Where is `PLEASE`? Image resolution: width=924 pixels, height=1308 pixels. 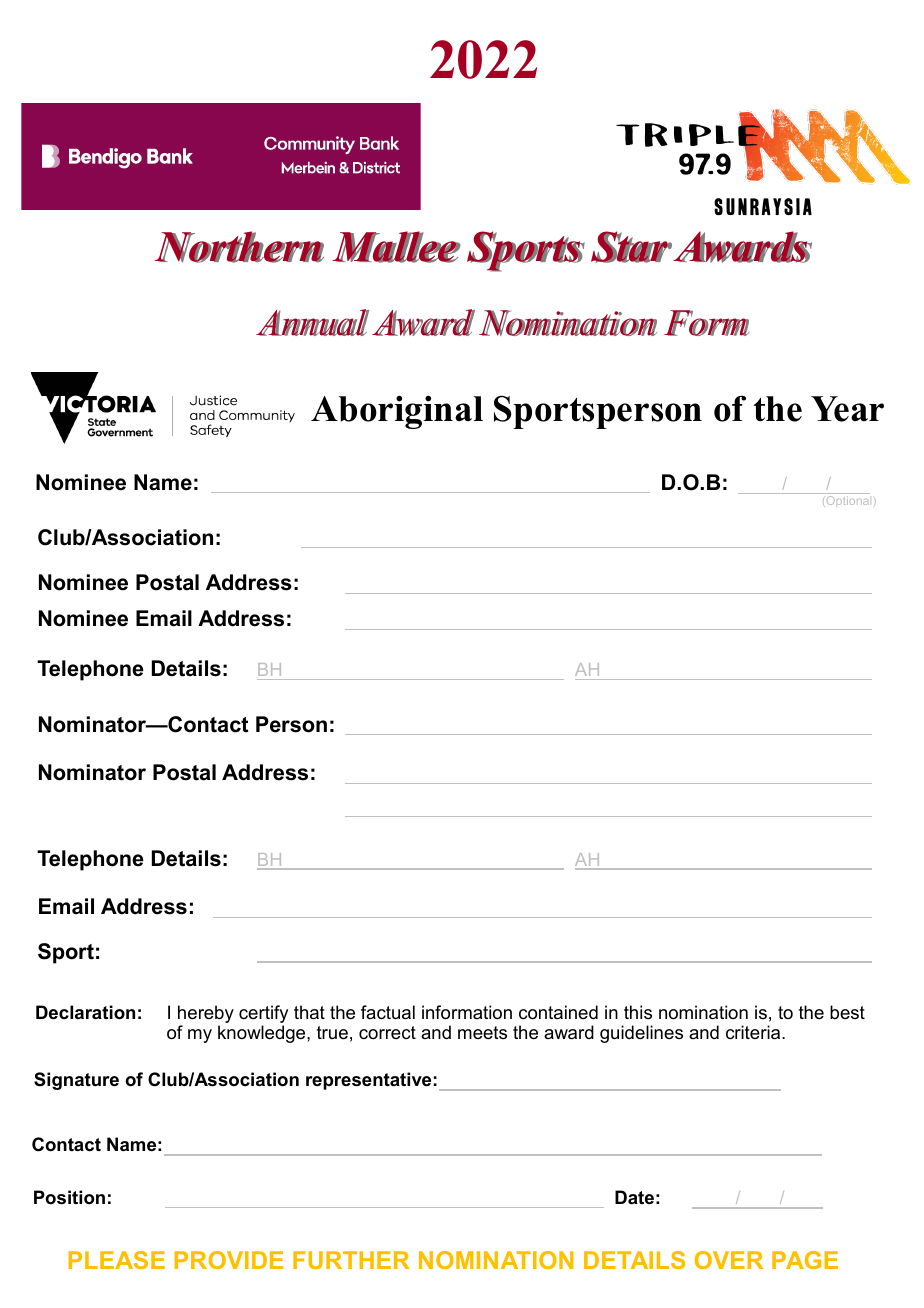 PLEASE is located at coordinates (116, 1260).
